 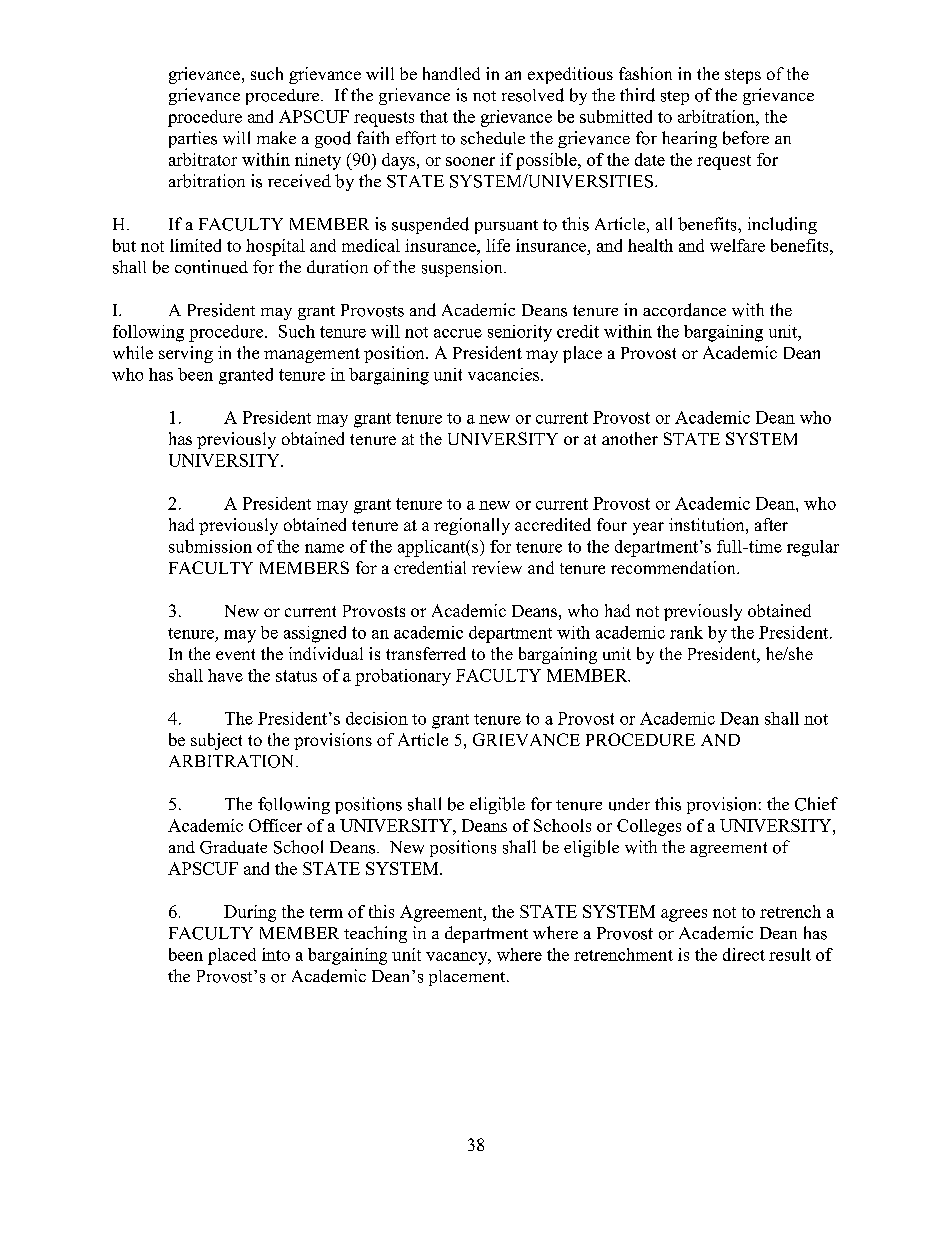 I want to click on subject, so click(x=216, y=741).
